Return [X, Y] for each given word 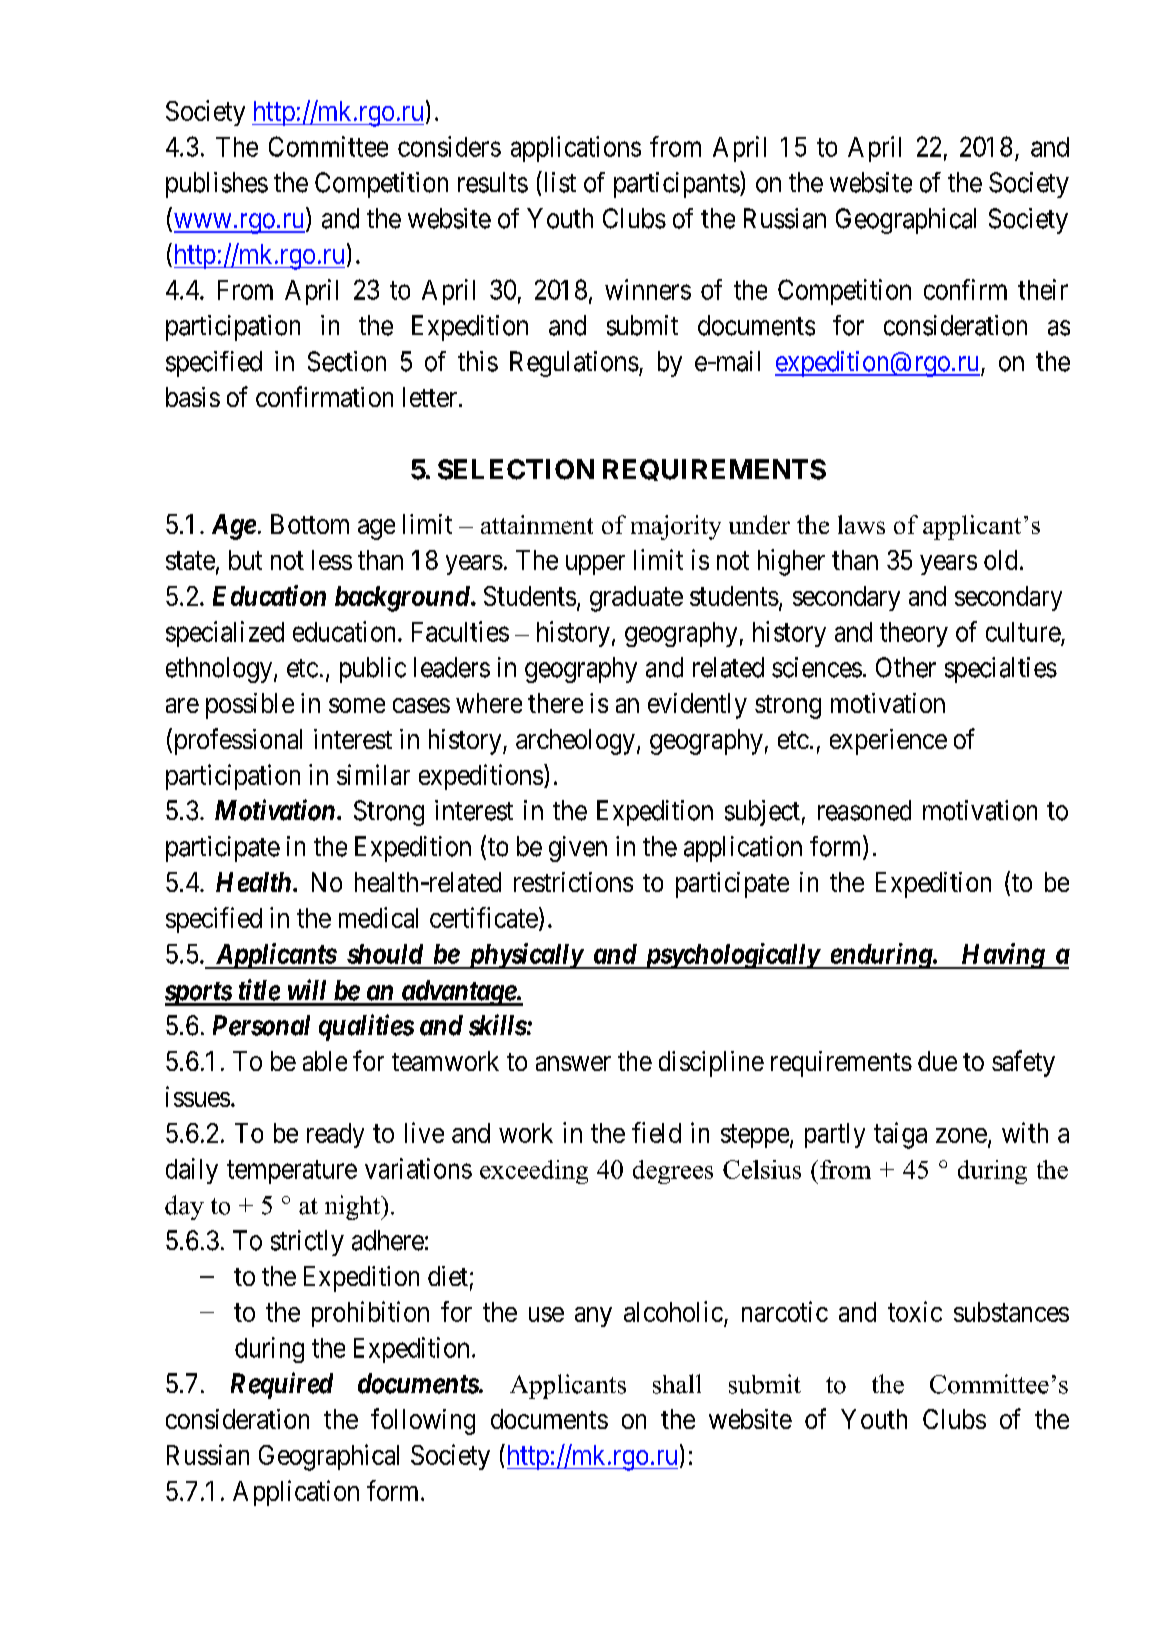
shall [677, 1384]
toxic [915, 1311]
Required [282, 1385]
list [558, 182]
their [1043, 289]
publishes [217, 185]
